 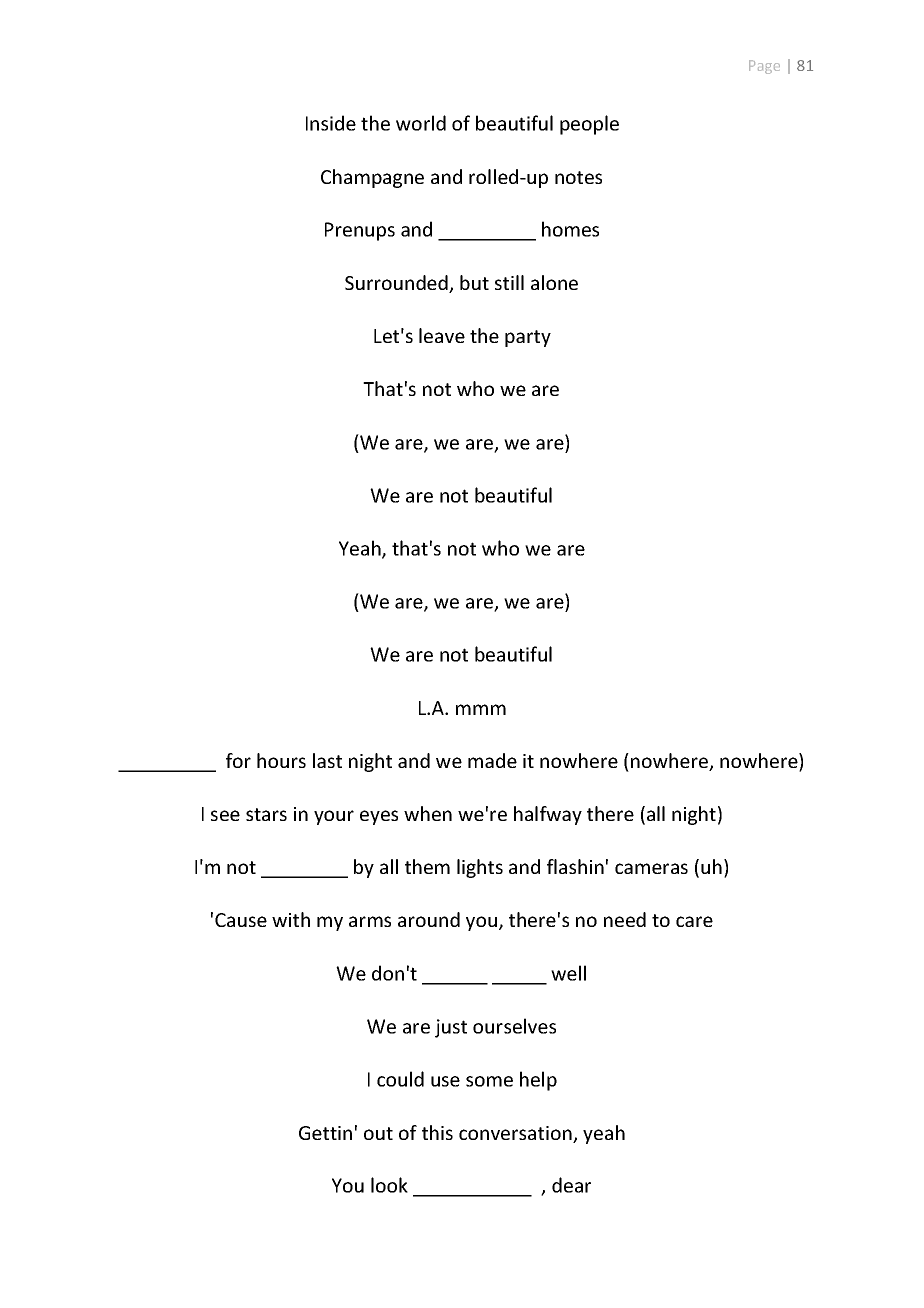 What do you see at coordinates (764, 67) in the page?
I see `Page` at bounding box center [764, 67].
